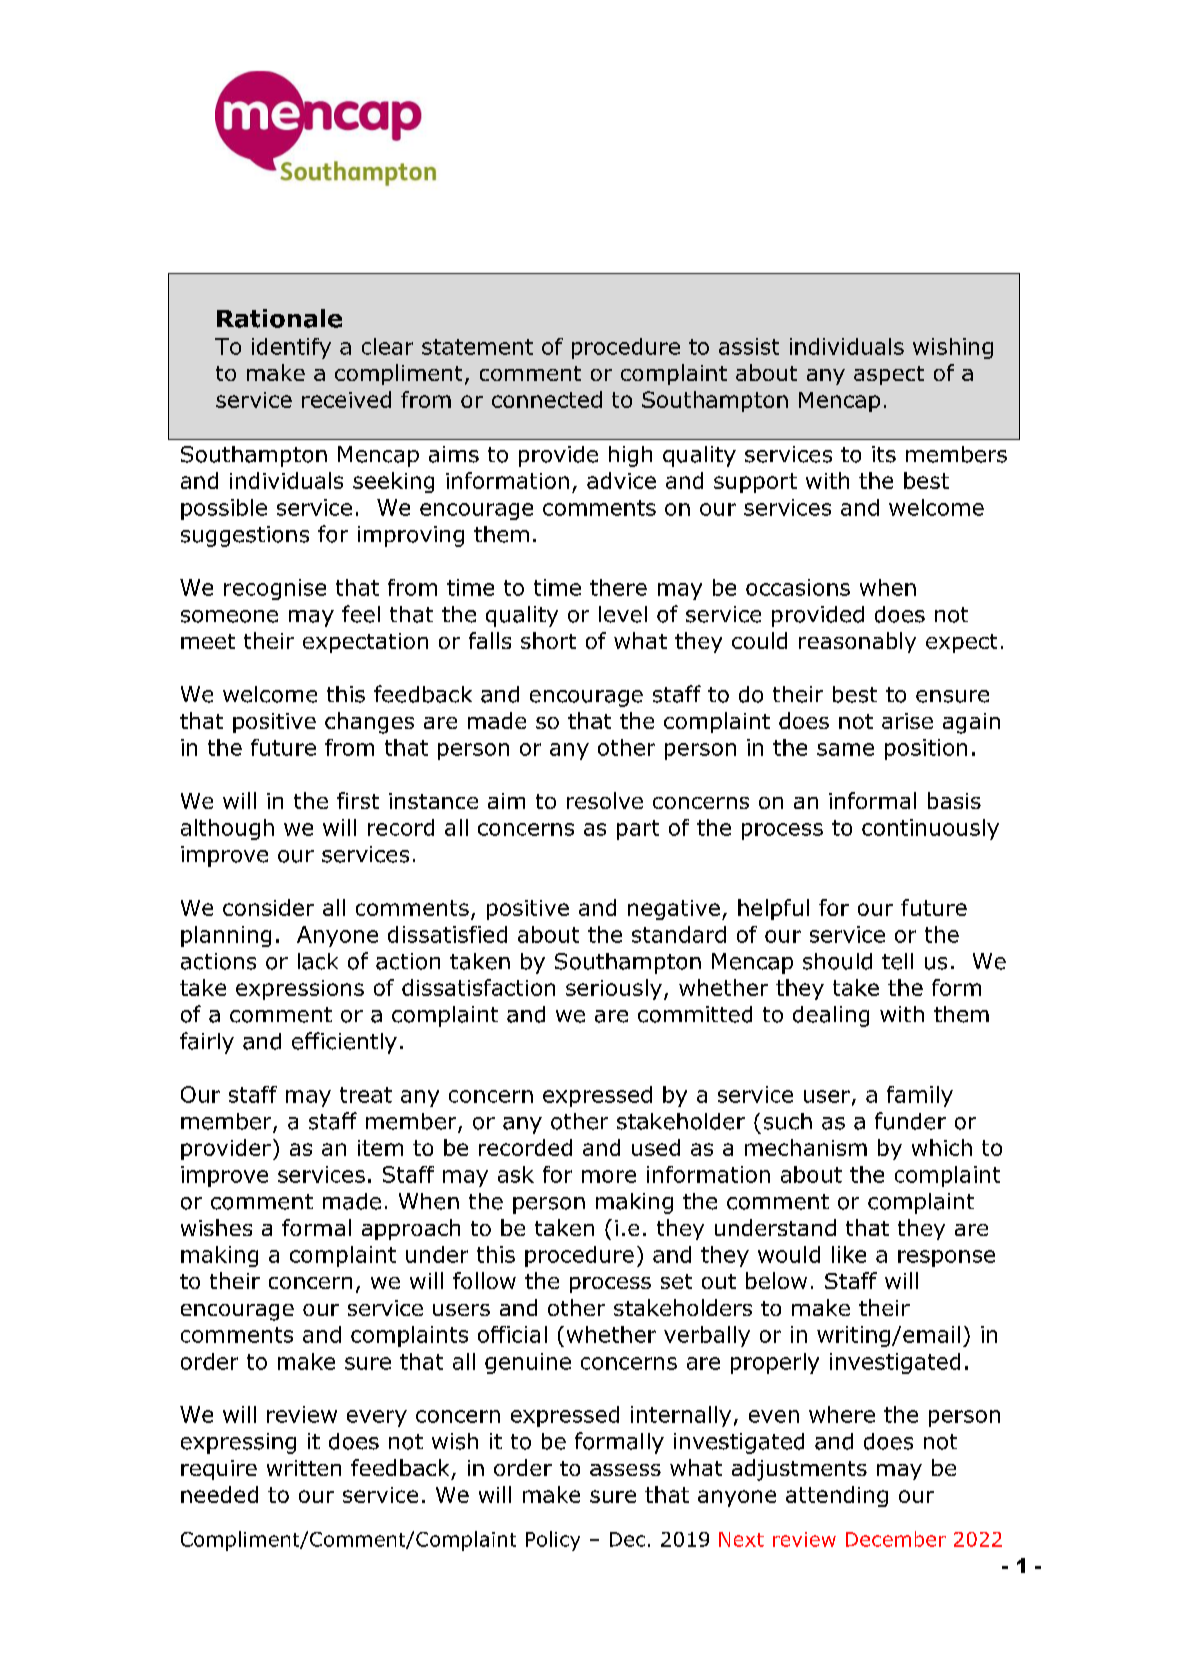 The height and width of the screenshot is (1680, 1188). What do you see at coordinates (291, 348) in the screenshot?
I see `identify` at bounding box center [291, 348].
